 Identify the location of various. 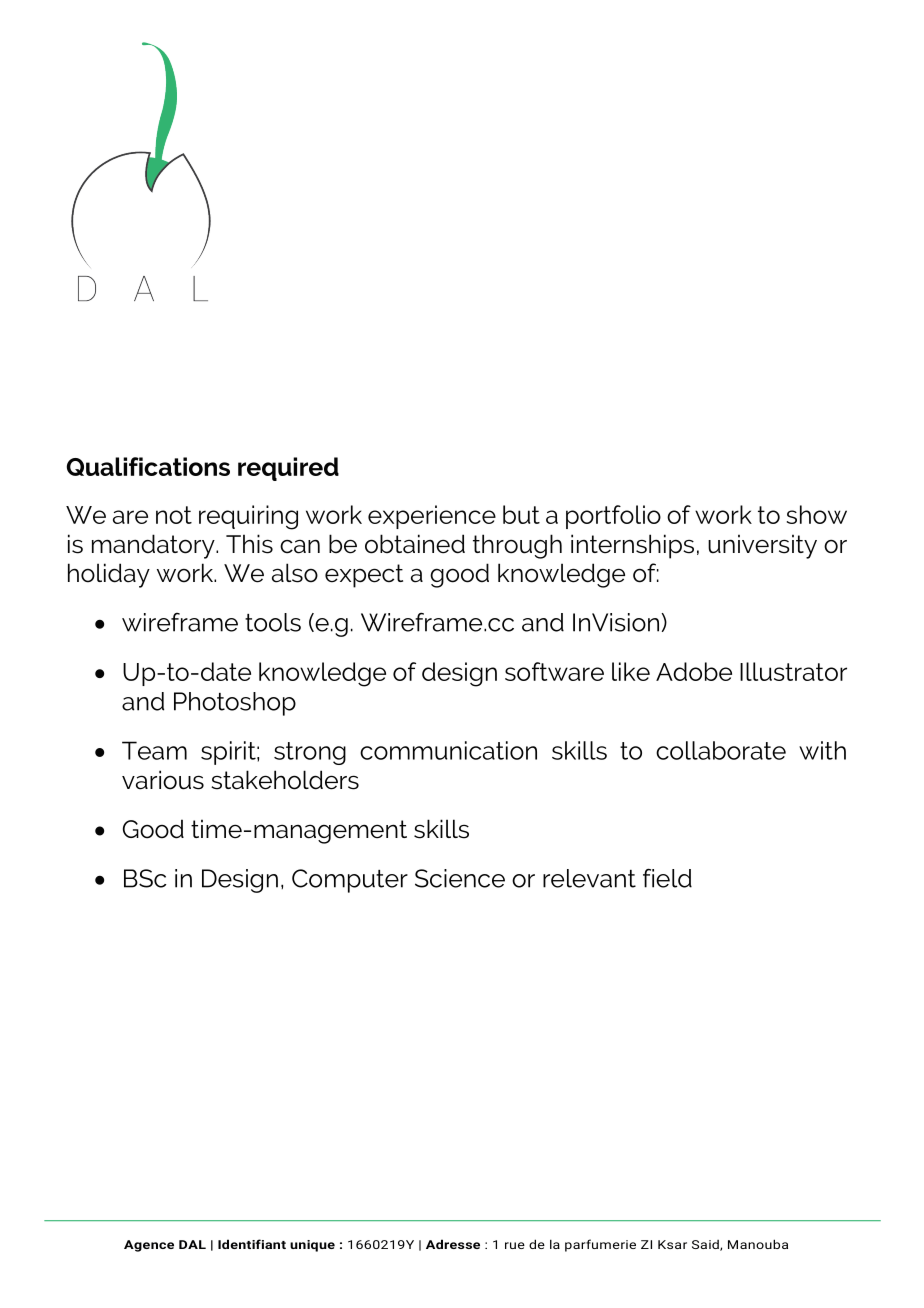
(163, 780).
